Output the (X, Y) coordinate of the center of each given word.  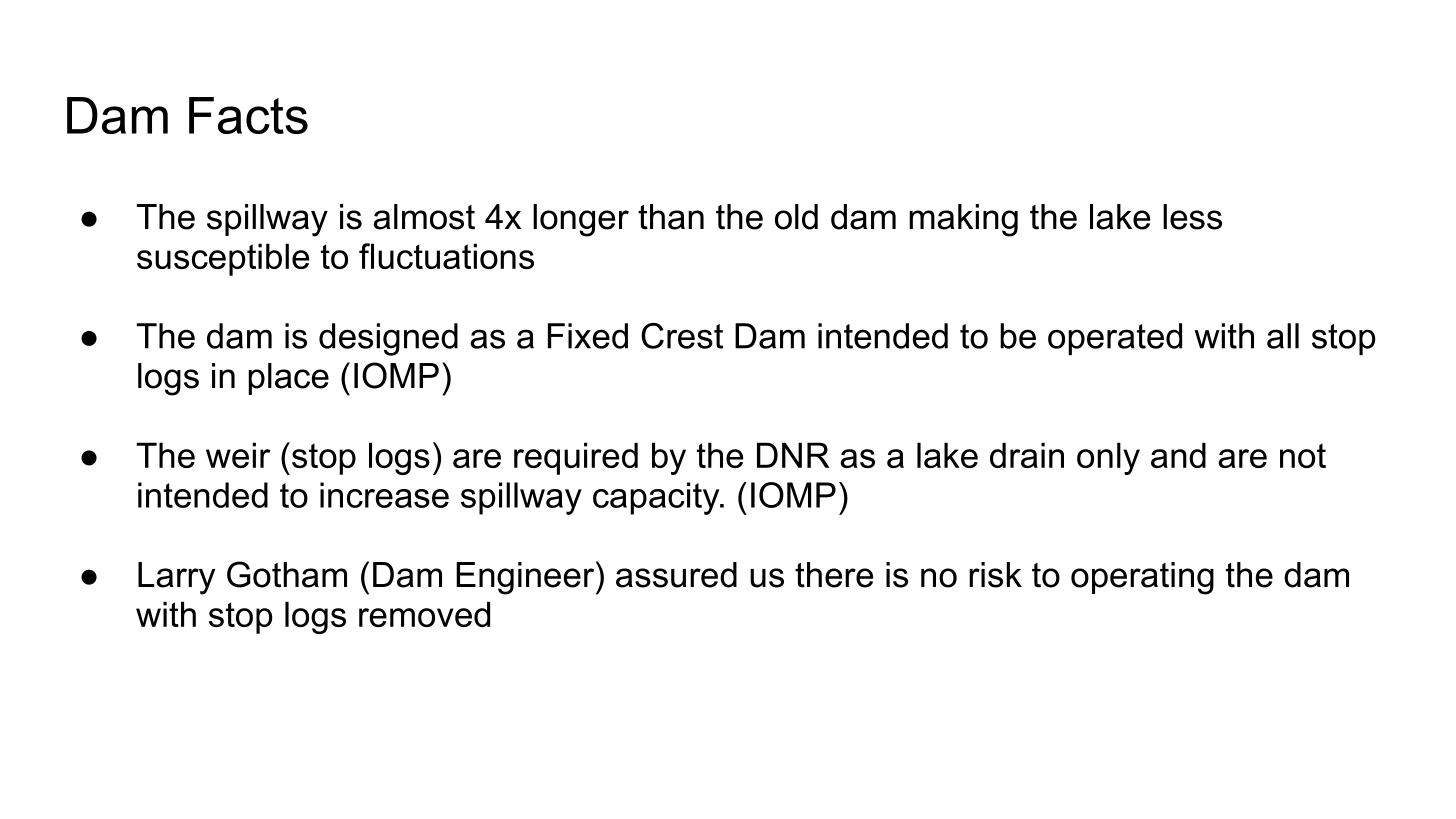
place (288, 379)
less (1192, 217)
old (796, 217)
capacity (657, 498)
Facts (248, 115)
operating (1142, 578)
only (1108, 458)
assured (676, 575)
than (671, 217)
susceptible (223, 259)
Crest (682, 336)
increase (384, 495)
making (963, 220)
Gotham (287, 574)
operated (1115, 339)
